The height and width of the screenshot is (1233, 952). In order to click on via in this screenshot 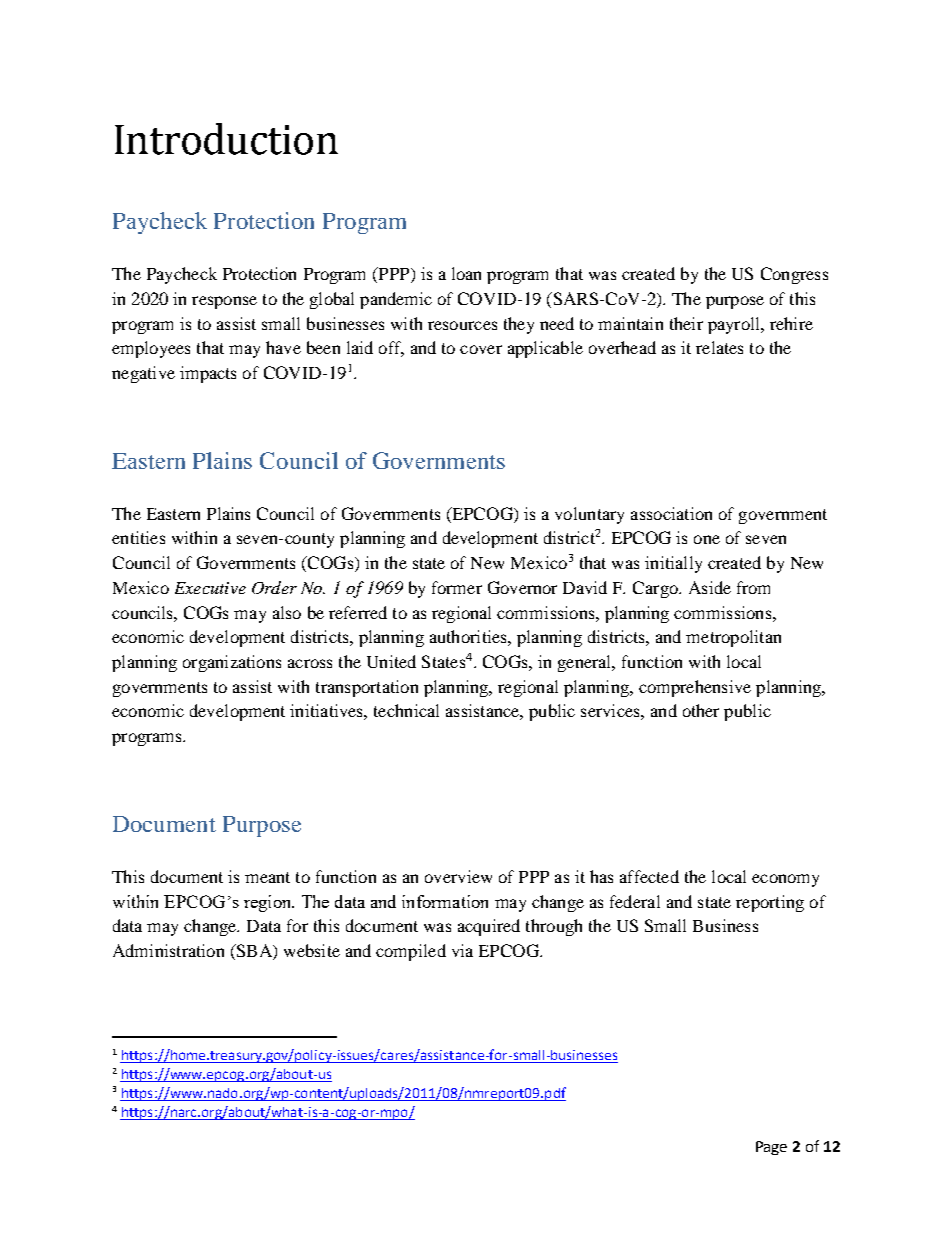, I will do `click(462, 950)`.
